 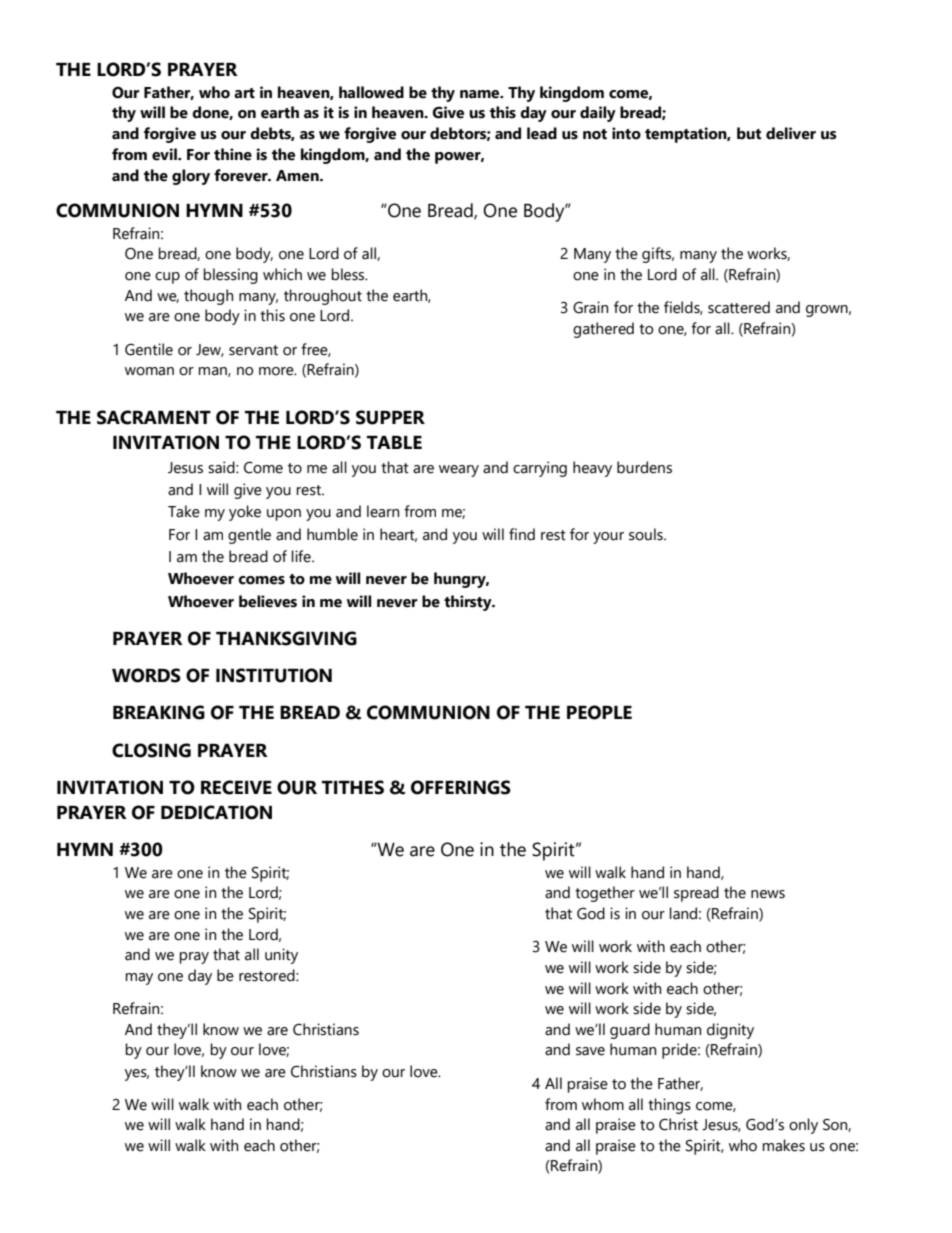 I want to click on souls, so click(x=647, y=534).
